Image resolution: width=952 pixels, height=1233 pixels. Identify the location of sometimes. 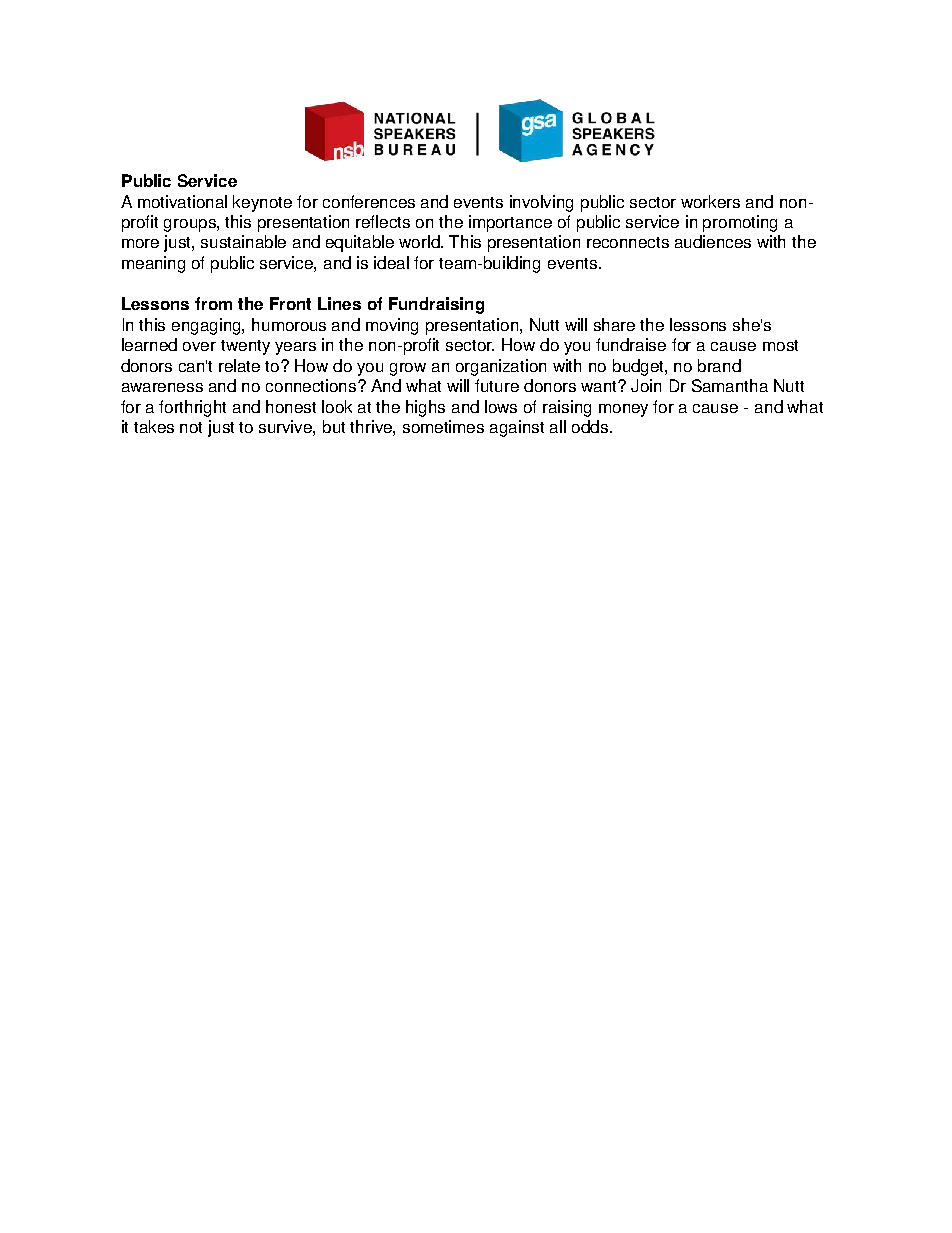
(443, 426).
